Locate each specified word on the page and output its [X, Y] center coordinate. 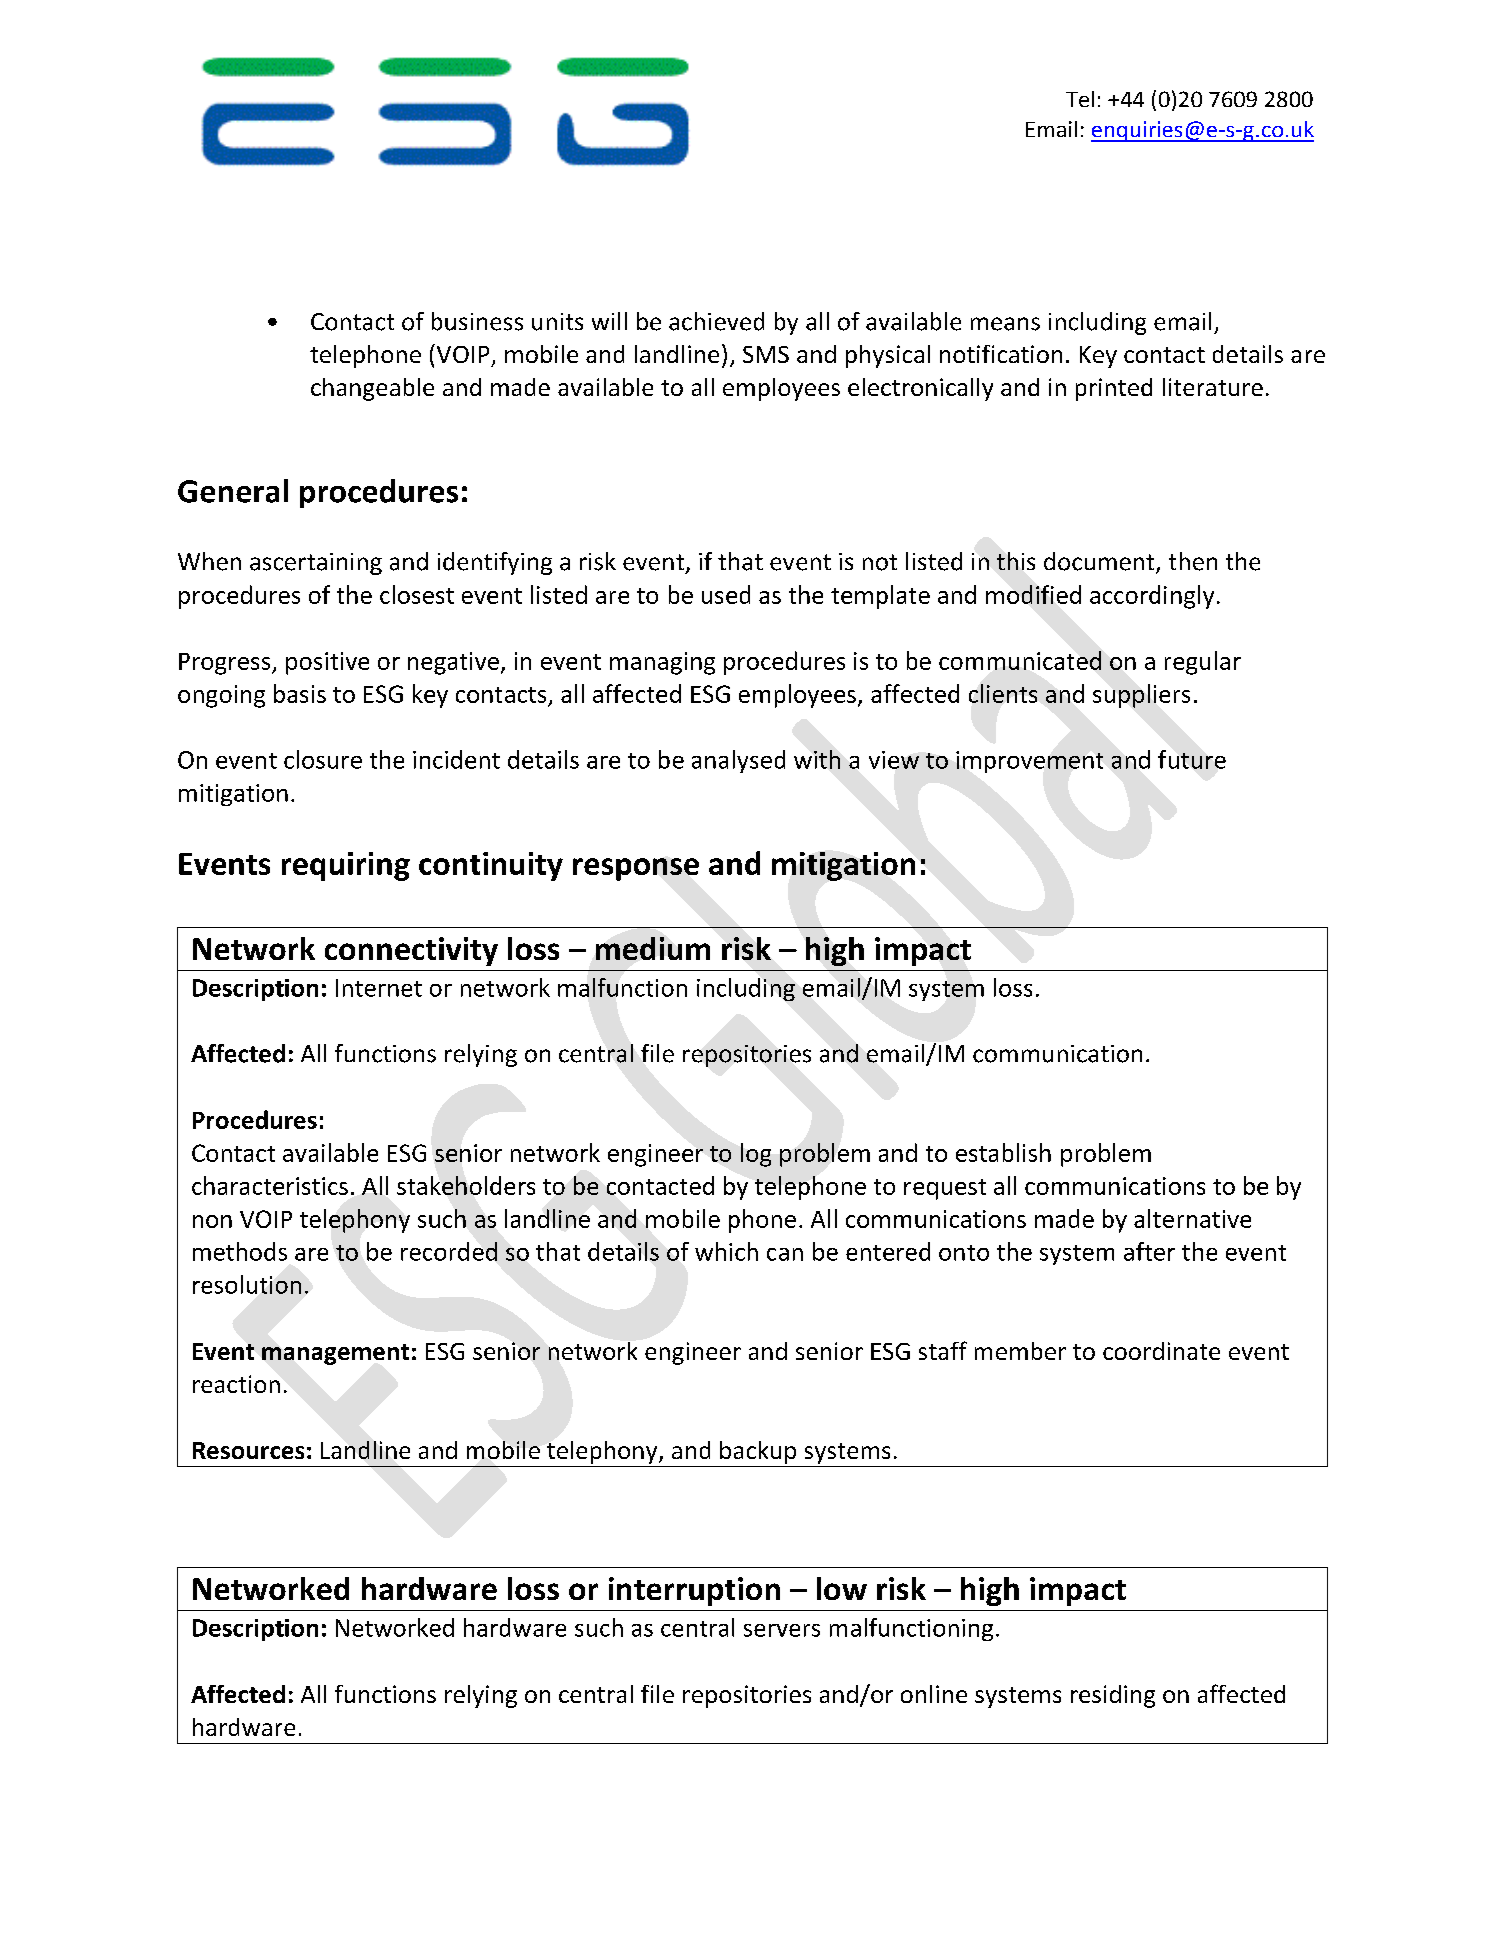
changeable [372, 389]
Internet [379, 988]
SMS [766, 354]
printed [1114, 389]
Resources [248, 1450]
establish [1003, 1152]
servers [782, 1630]
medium [653, 948]
